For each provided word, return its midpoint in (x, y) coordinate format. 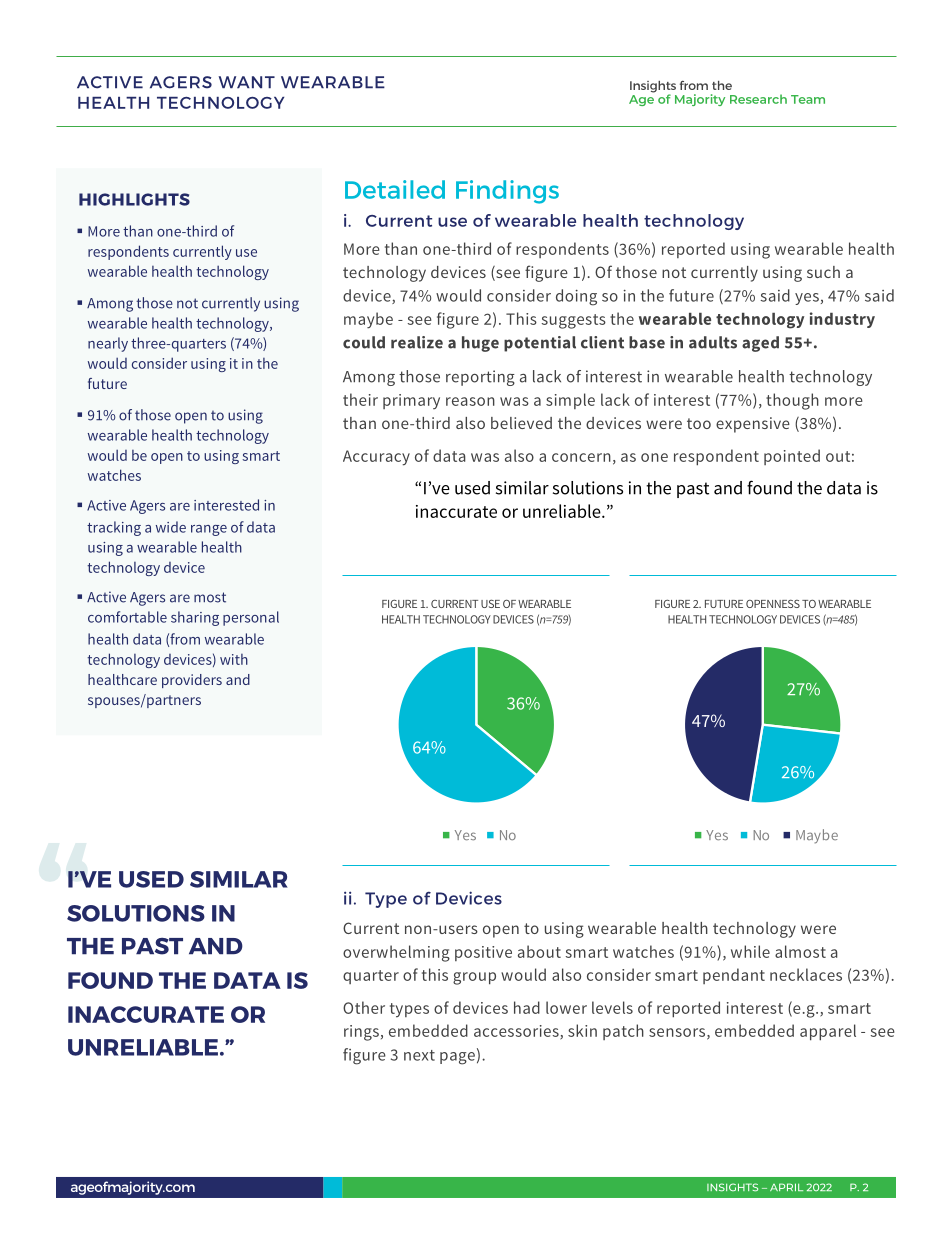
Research (758, 99)
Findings (507, 192)
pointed (792, 457)
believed (521, 423)
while (750, 951)
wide (171, 527)
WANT (247, 82)
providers (192, 681)
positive (483, 953)
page (457, 1058)
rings (361, 1033)
